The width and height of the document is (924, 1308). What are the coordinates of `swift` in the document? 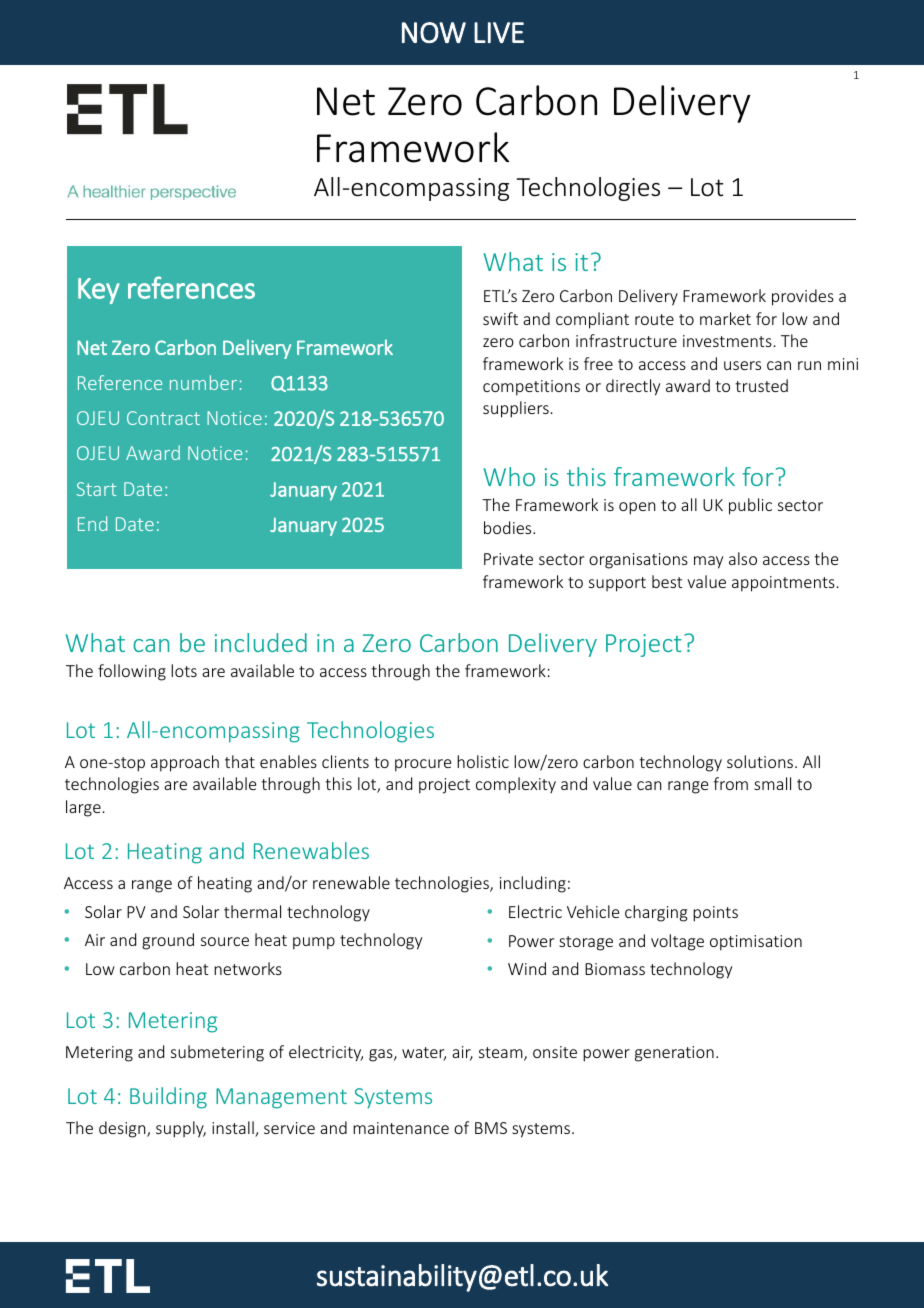 It's located at (500, 318).
